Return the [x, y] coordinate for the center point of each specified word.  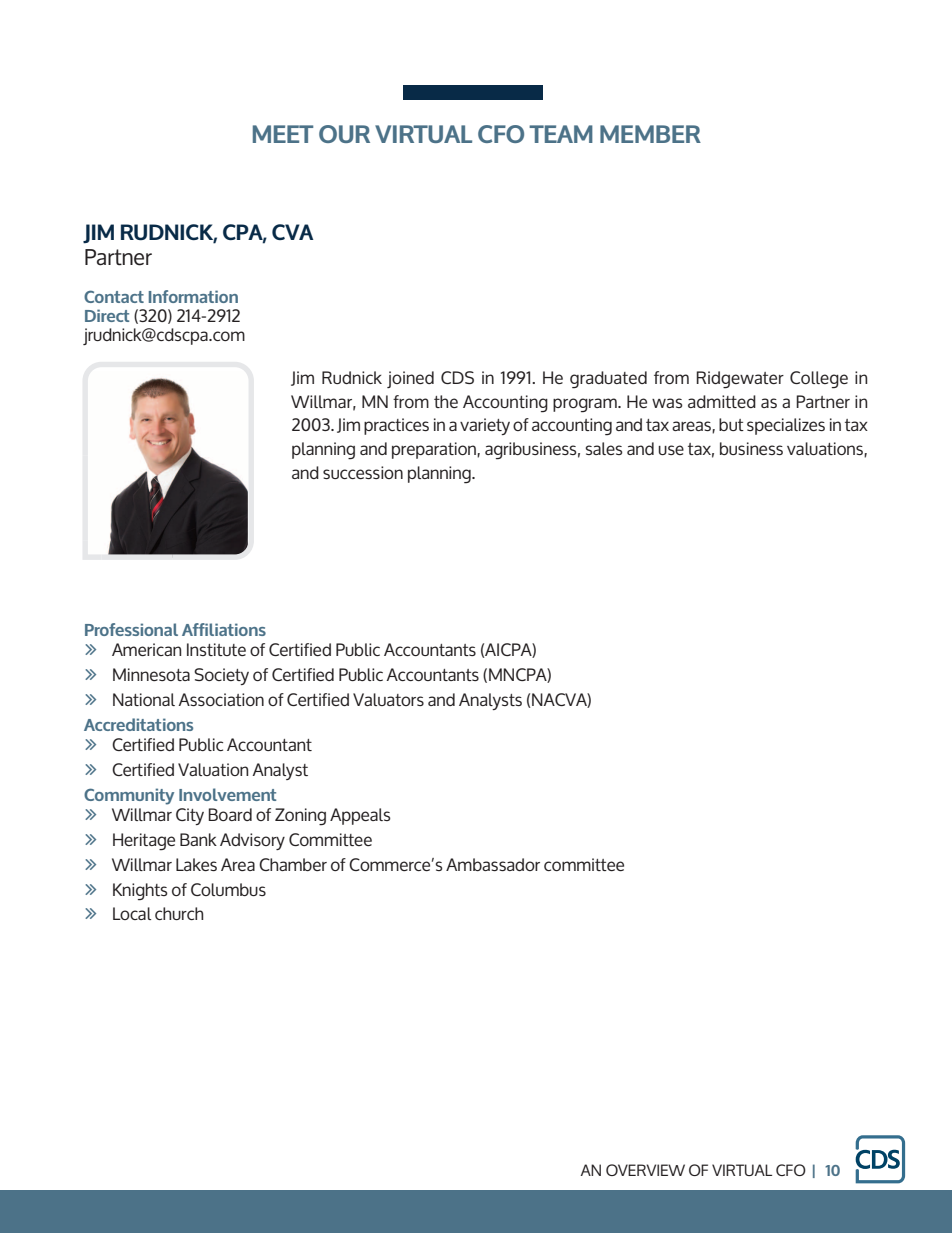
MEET [283, 134]
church [179, 913]
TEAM [561, 134]
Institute [216, 649]
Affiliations [224, 629]
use [671, 450]
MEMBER [650, 134]
